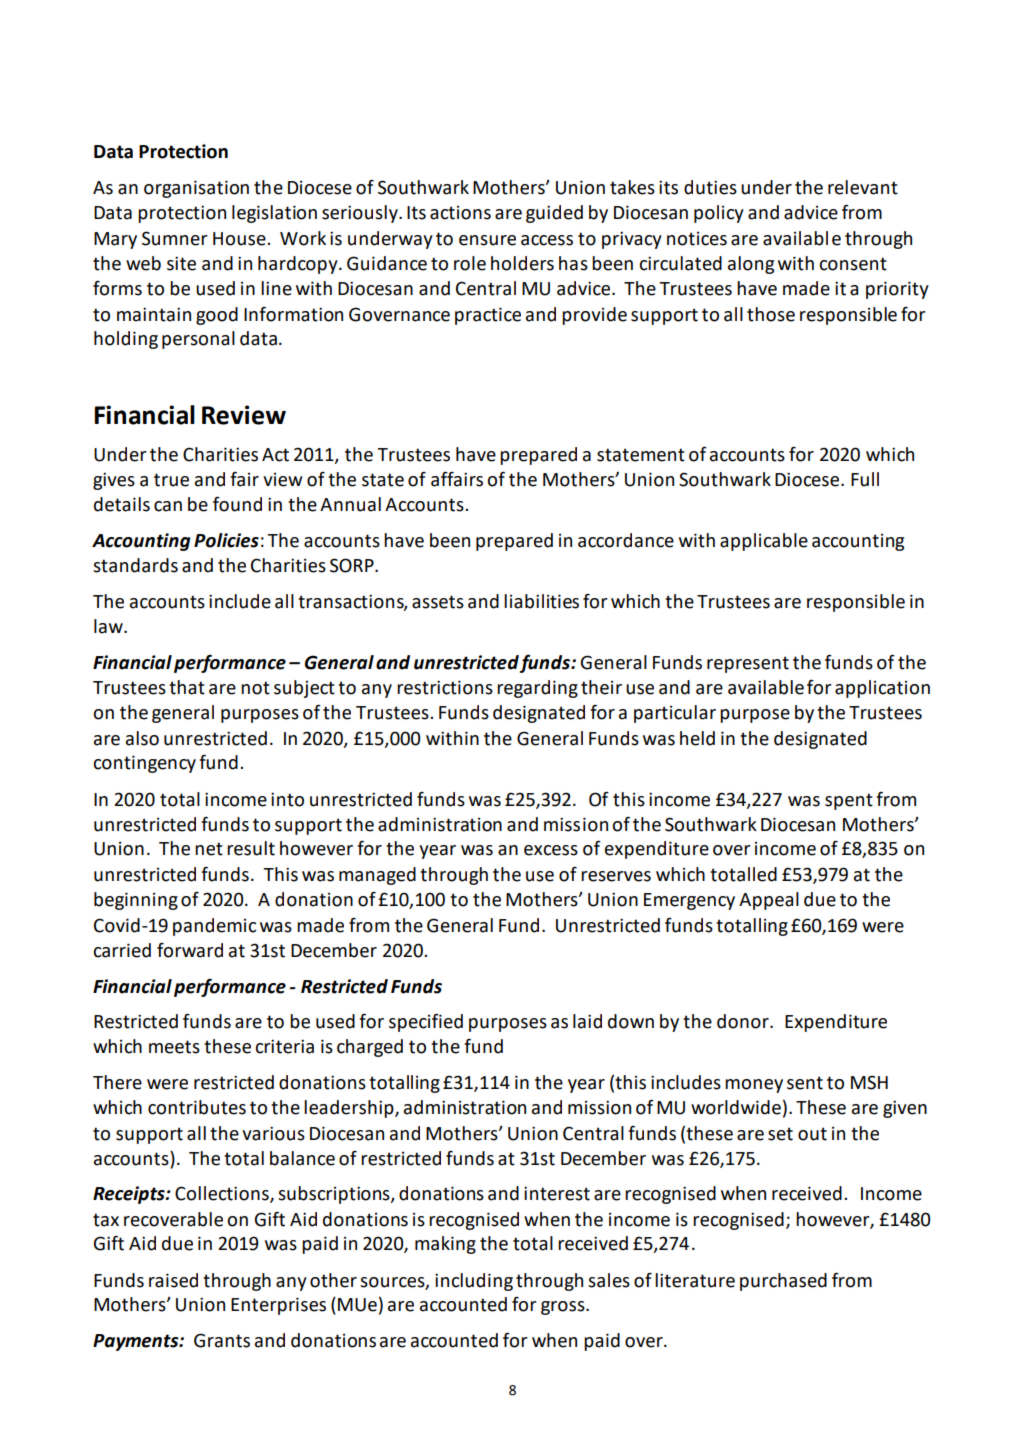  I want to click on regarding, so click(537, 689).
